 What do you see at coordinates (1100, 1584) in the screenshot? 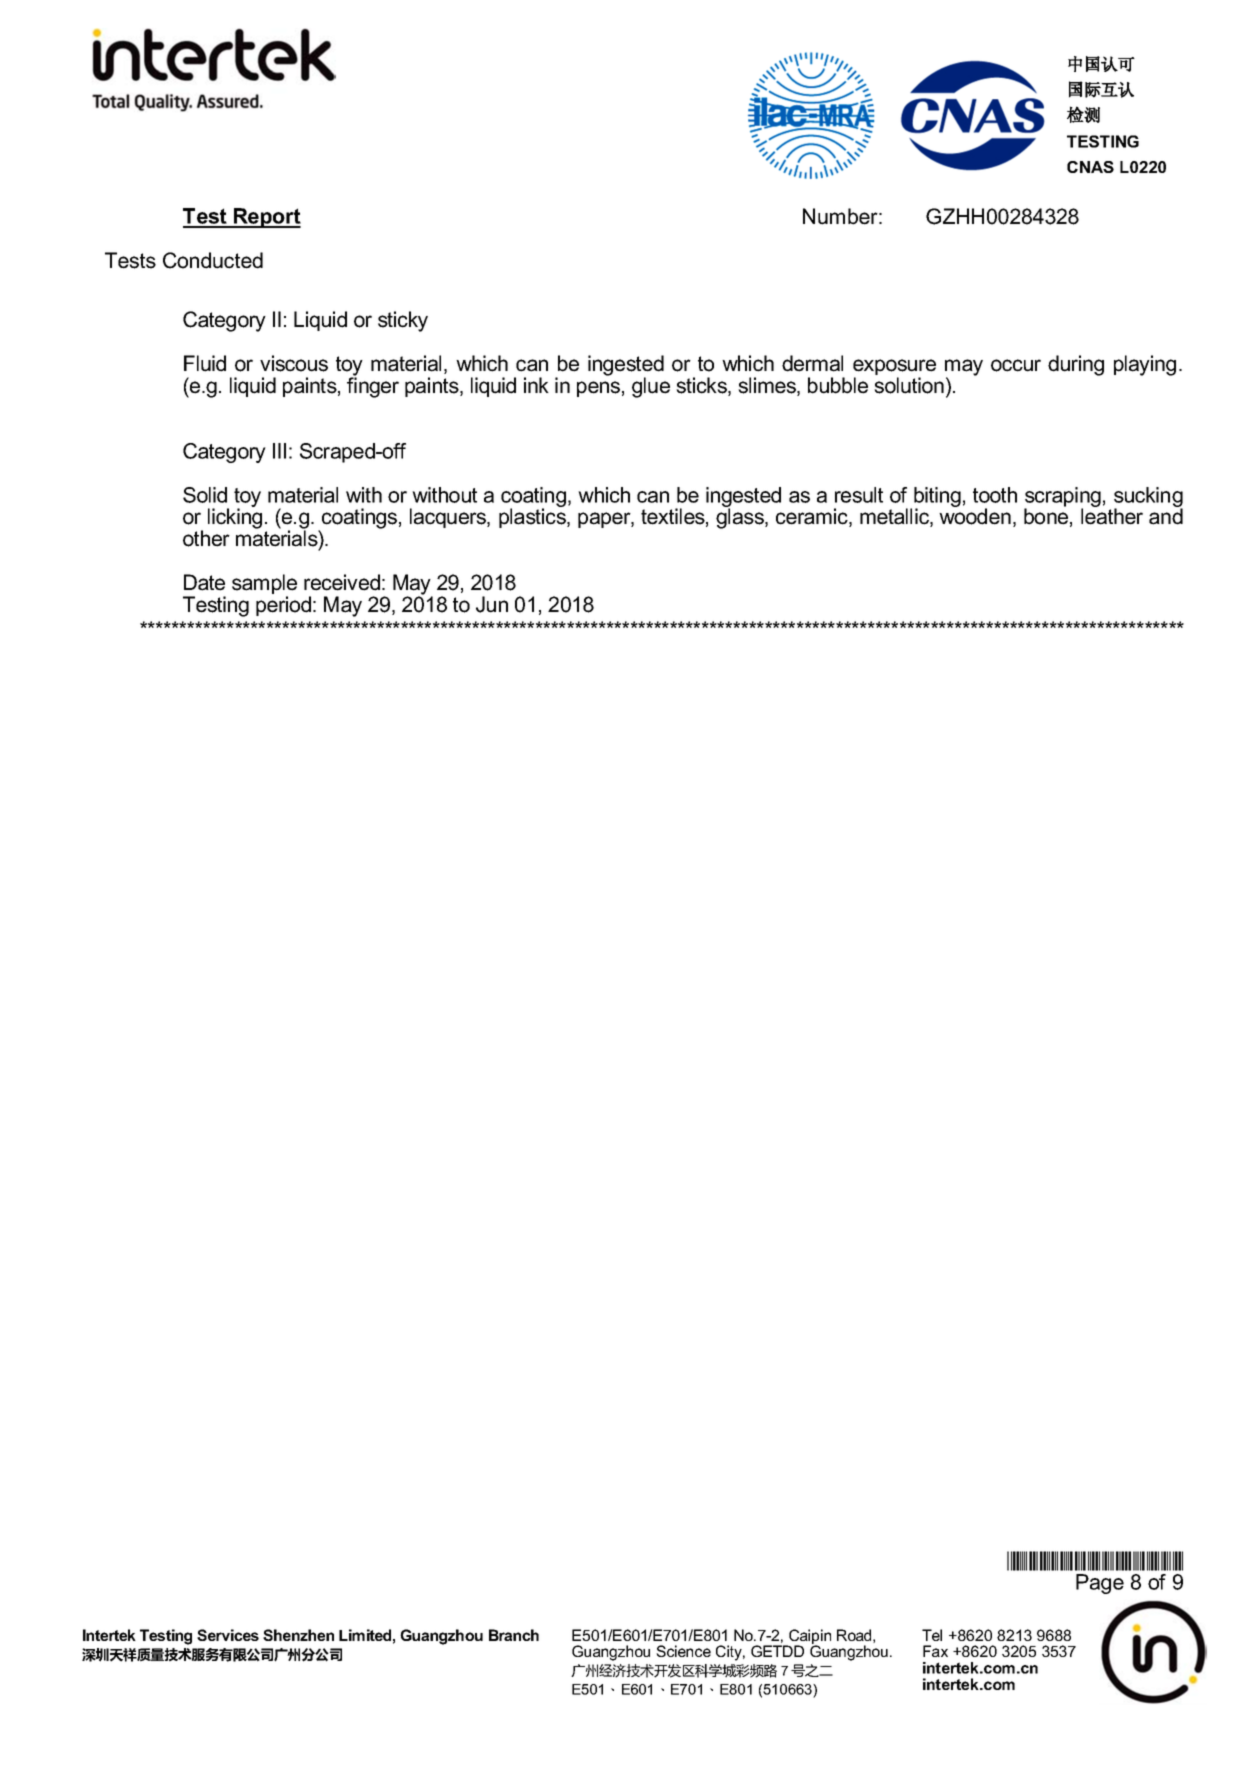
I see `Page` at bounding box center [1100, 1584].
